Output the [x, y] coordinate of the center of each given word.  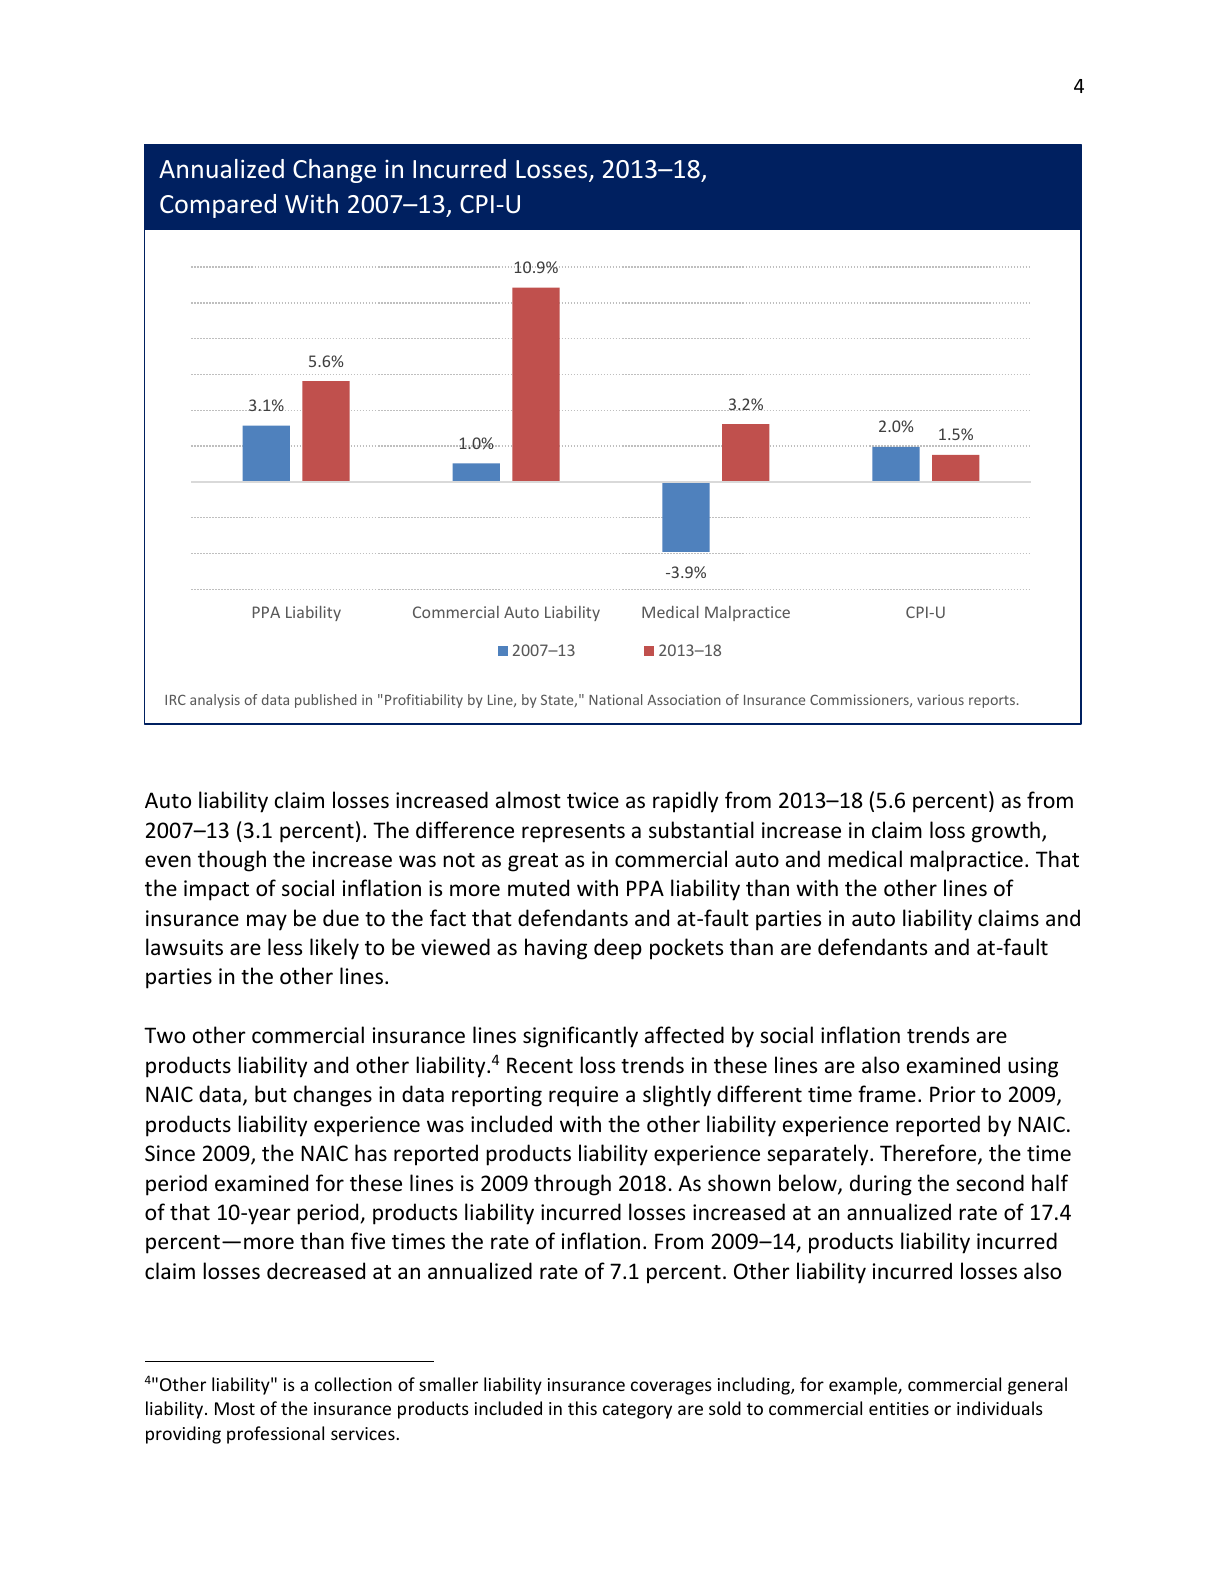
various [940, 699]
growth [1006, 832]
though [232, 861]
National [615, 699]
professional [275, 1435]
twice [593, 800]
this [582, 1408]
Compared [218, 206]
